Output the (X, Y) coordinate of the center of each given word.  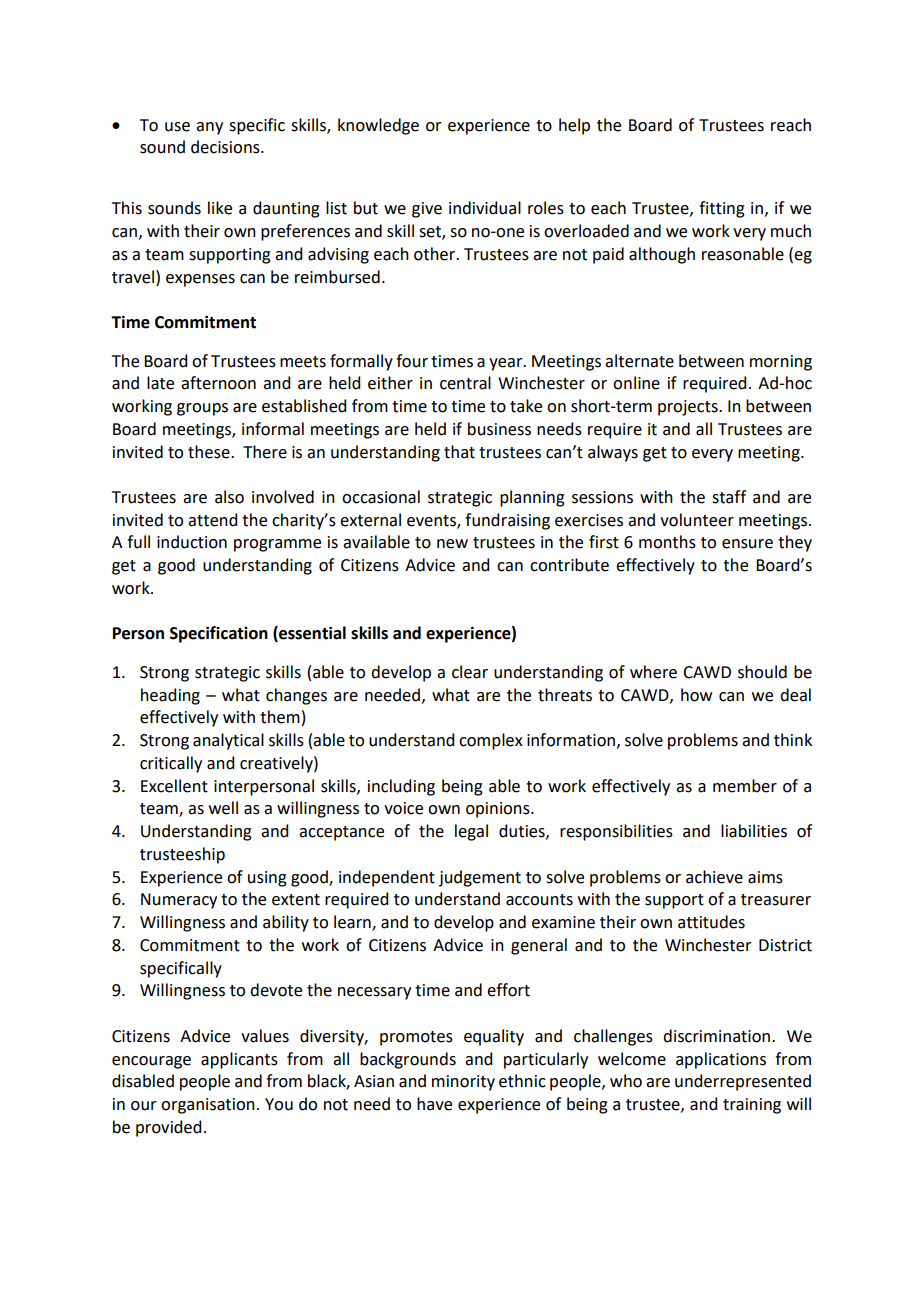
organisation (208, 1106)
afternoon (218, 383)
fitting (722, 209)
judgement (480, 878)
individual (485, 208)
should (762, 672)
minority (463, 1083)
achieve (714, 877)
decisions (226, 147)
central (465, 383)
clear (470, 672)
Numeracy (179, 901)
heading (170, 696)
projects (689, 408)
